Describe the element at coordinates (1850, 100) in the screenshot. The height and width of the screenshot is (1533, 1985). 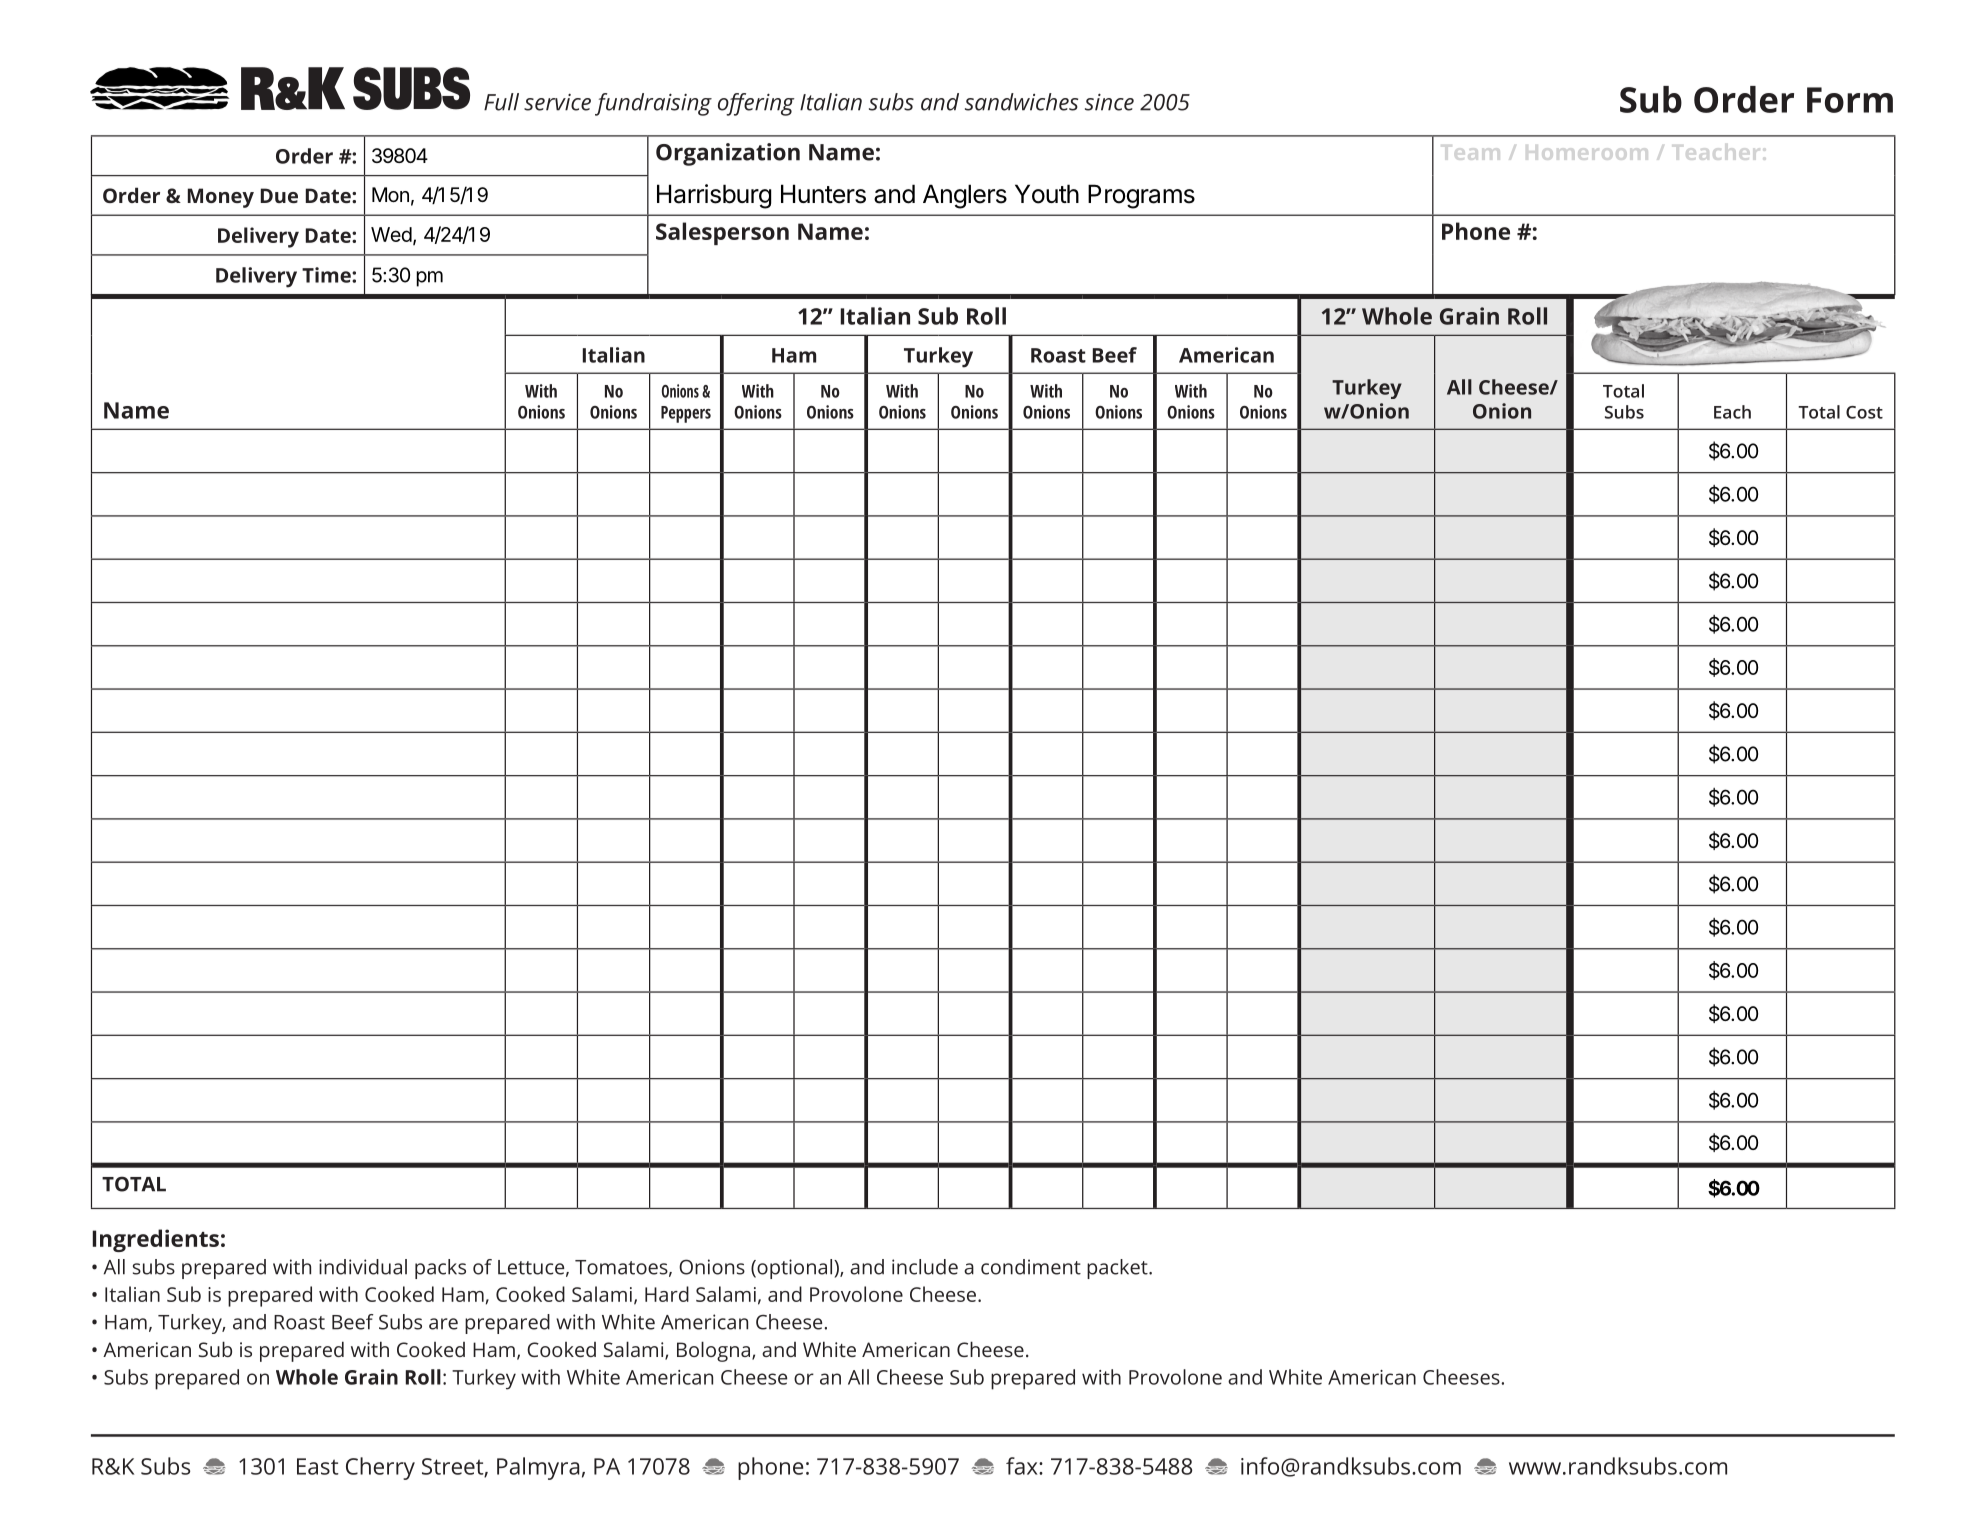
I see `Form` at that location.
